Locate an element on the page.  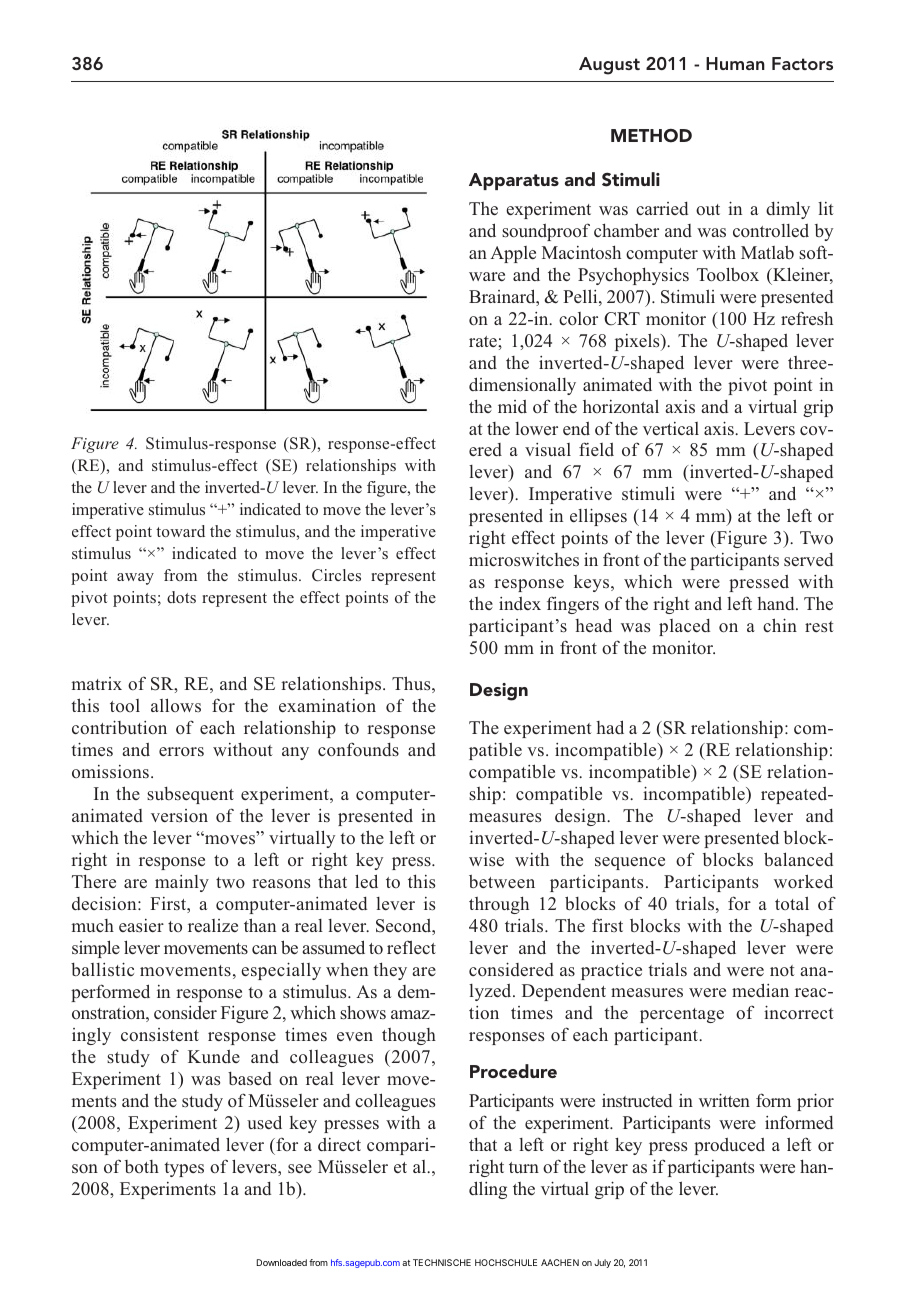
vertical is located at coordinates (671, 428).
